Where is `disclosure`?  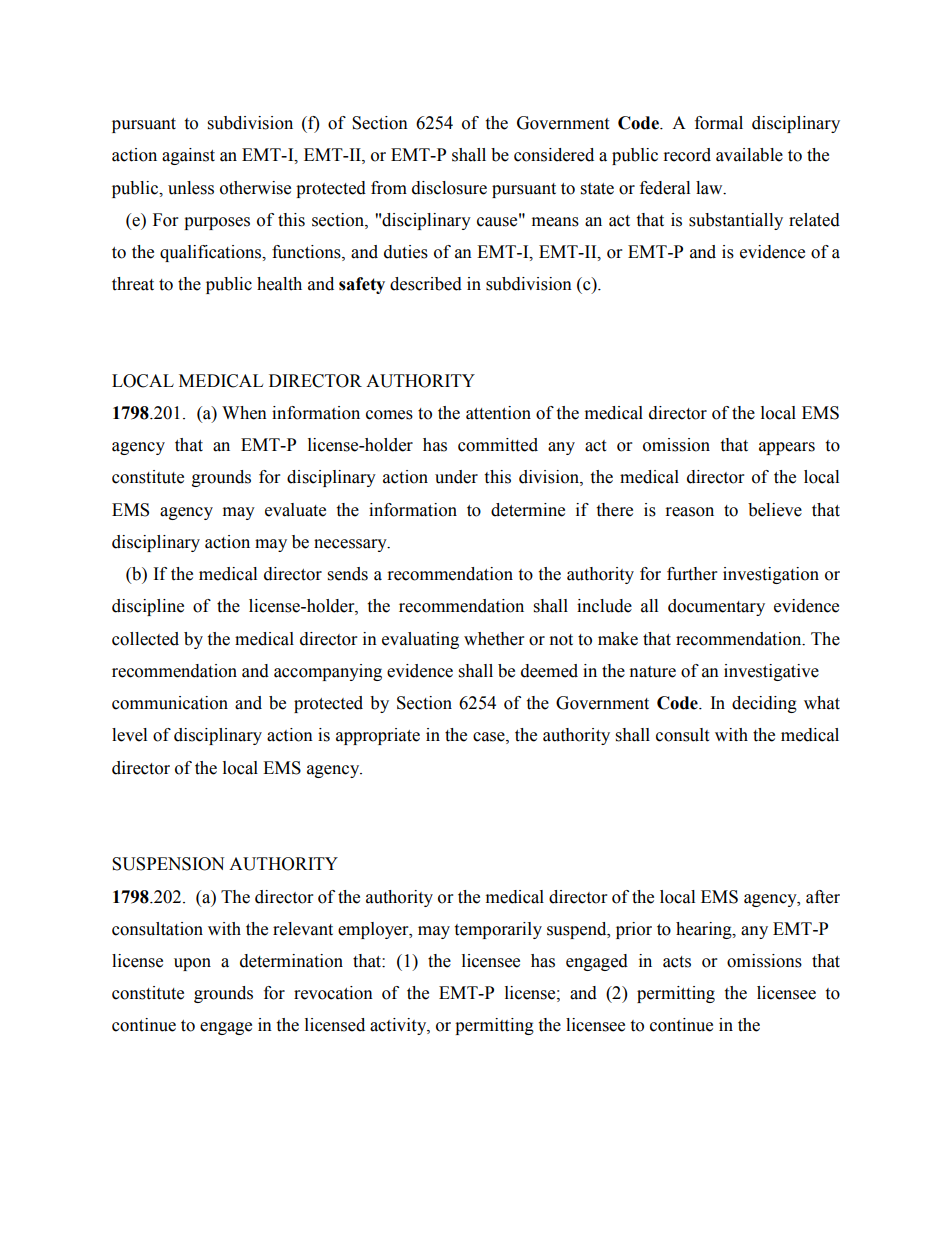 disclosure is located at coordinates (449, 188).
